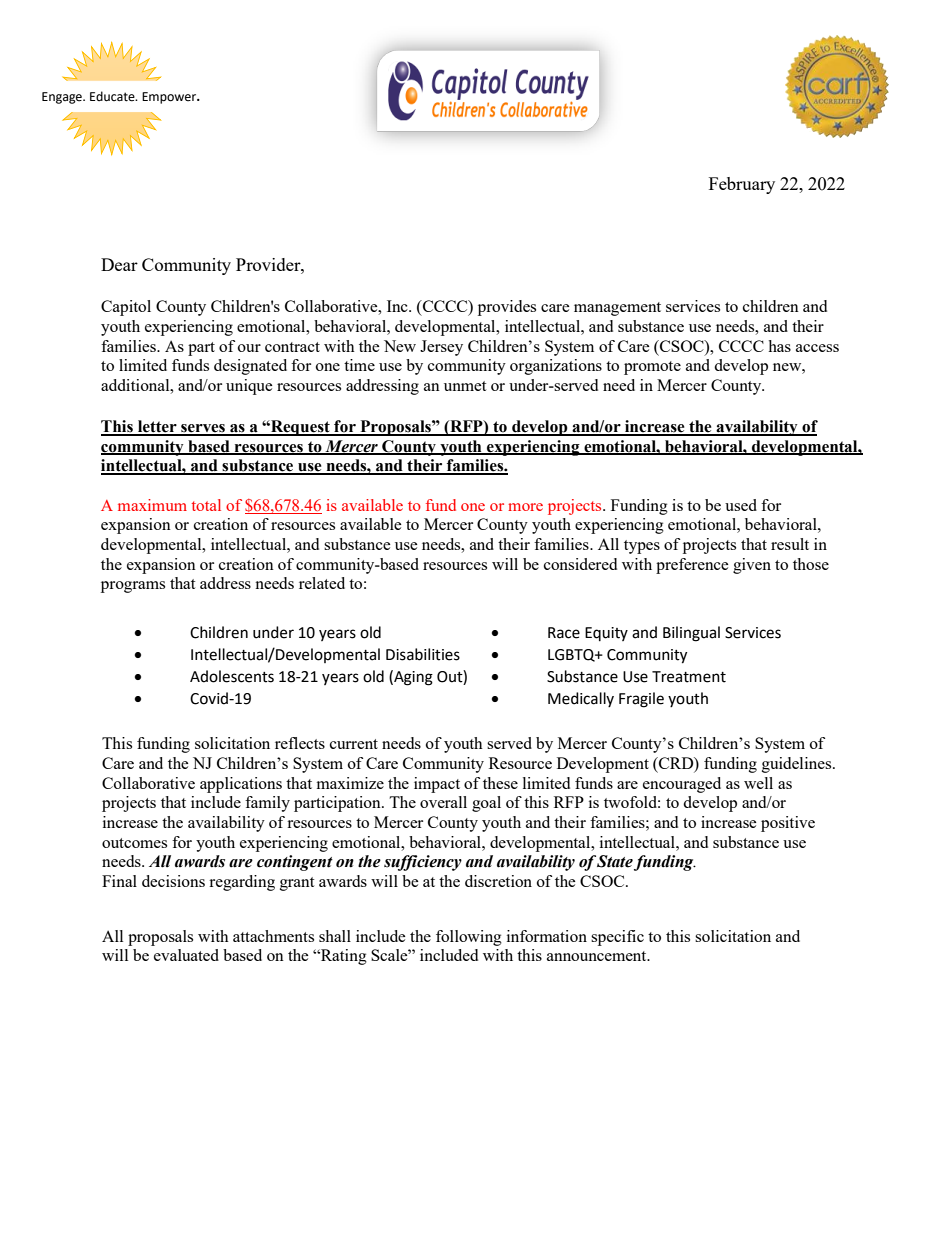 This document has height=1233, width=952. What do you see at coordinates (186, 955) in the document?
I see `evaluated` at bounding box center [186, 955].
